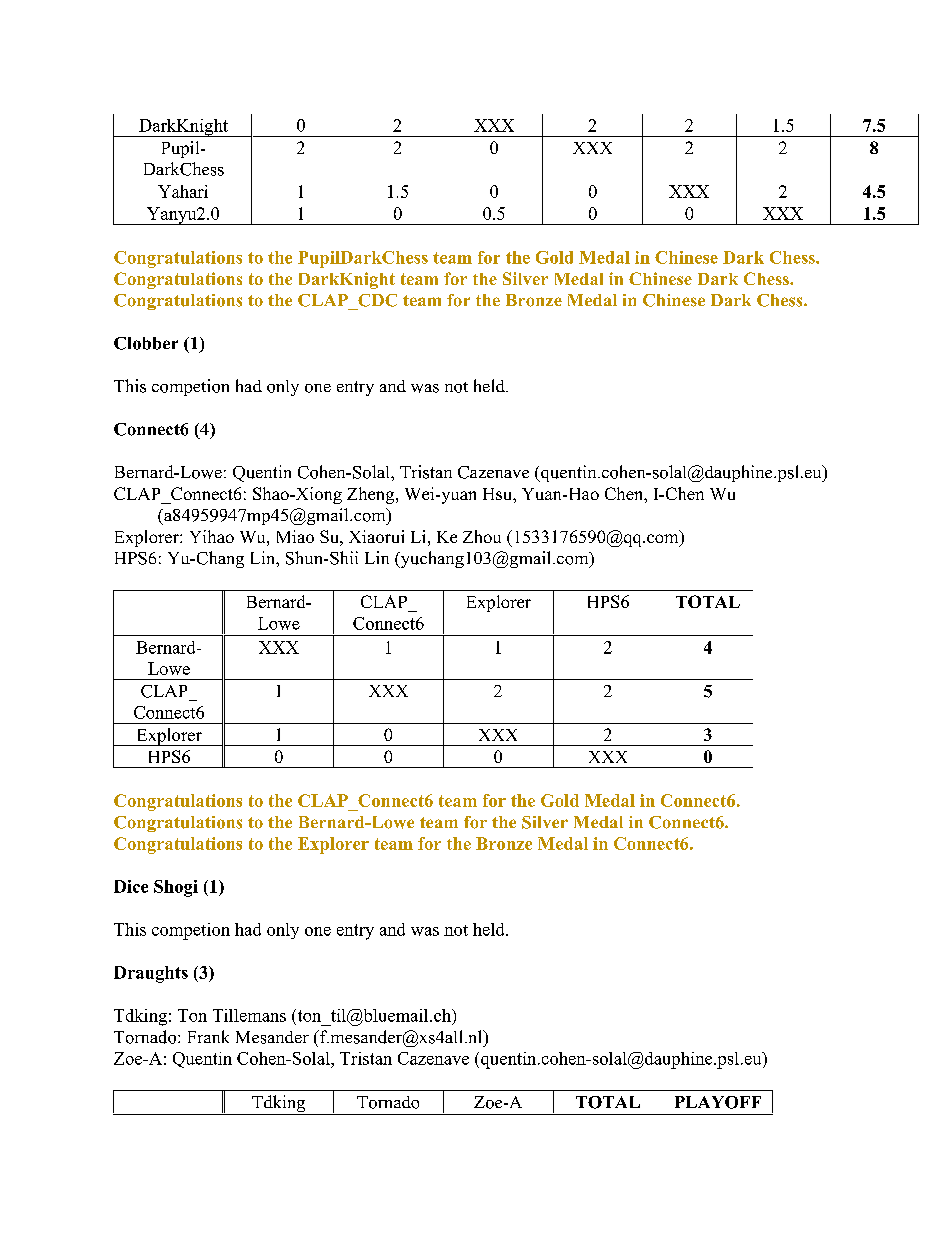  What do you see at coordinates (208, 1036) in the page?
I see `Frank` at bounding box center [208, 1036].
